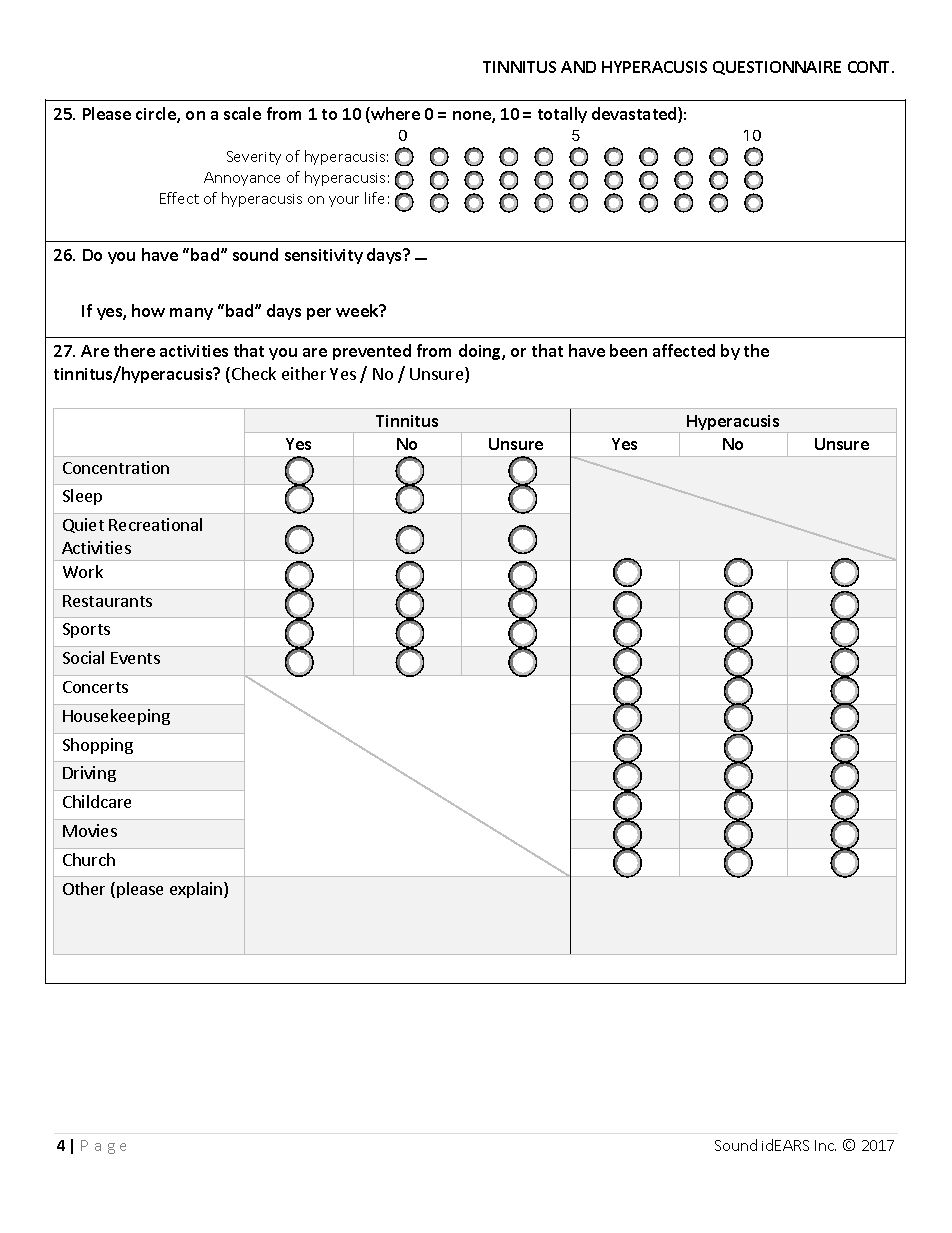 This screenshot has width=952, height=1233. I want to click on QUESTIONNAIRE, so click(777, 68).
